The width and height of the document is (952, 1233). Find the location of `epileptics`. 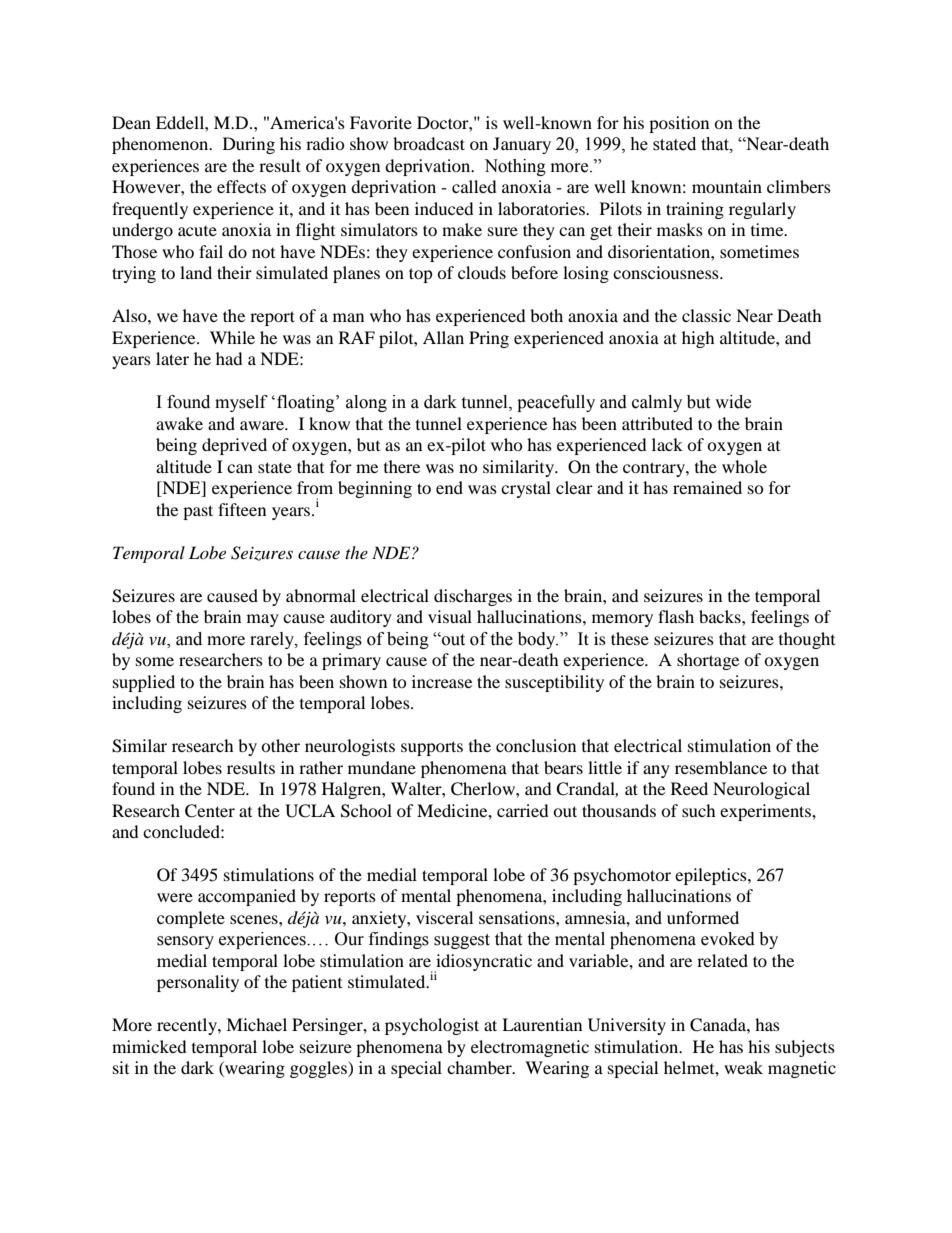

epileptics is located at coordinates (712, 876).
